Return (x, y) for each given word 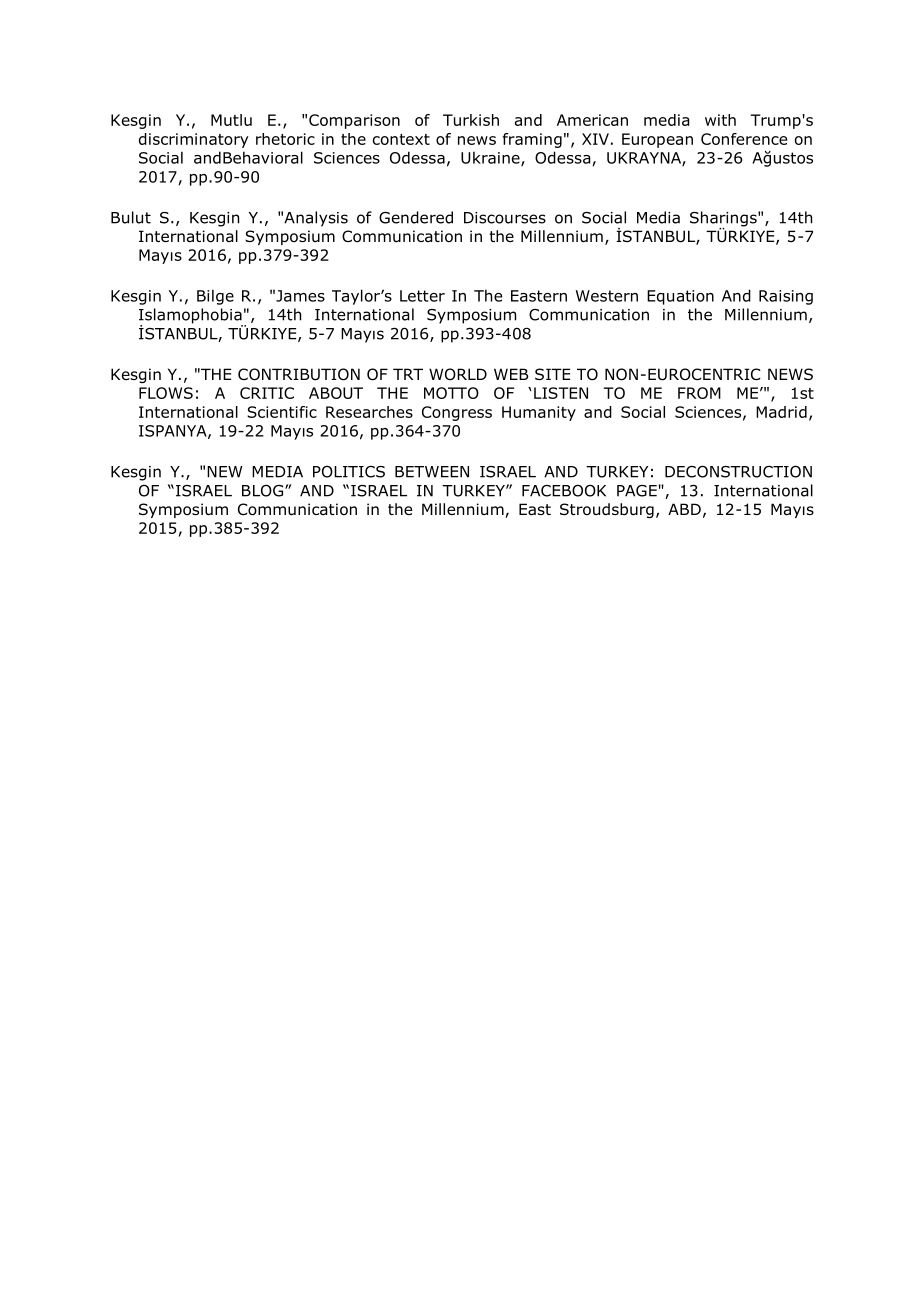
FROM (699, 393)
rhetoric (285, 139)
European (657, 140)
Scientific (282, 412)
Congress (457, 413)
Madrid (781, 412)
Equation (680, 297)
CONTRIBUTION (299, 374)
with (720, 120)
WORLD (458, 374)
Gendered (416, 217)
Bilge (215, 297)
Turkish (471, 120)
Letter (422, 296)
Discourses (505, 218)
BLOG (264, 490)
